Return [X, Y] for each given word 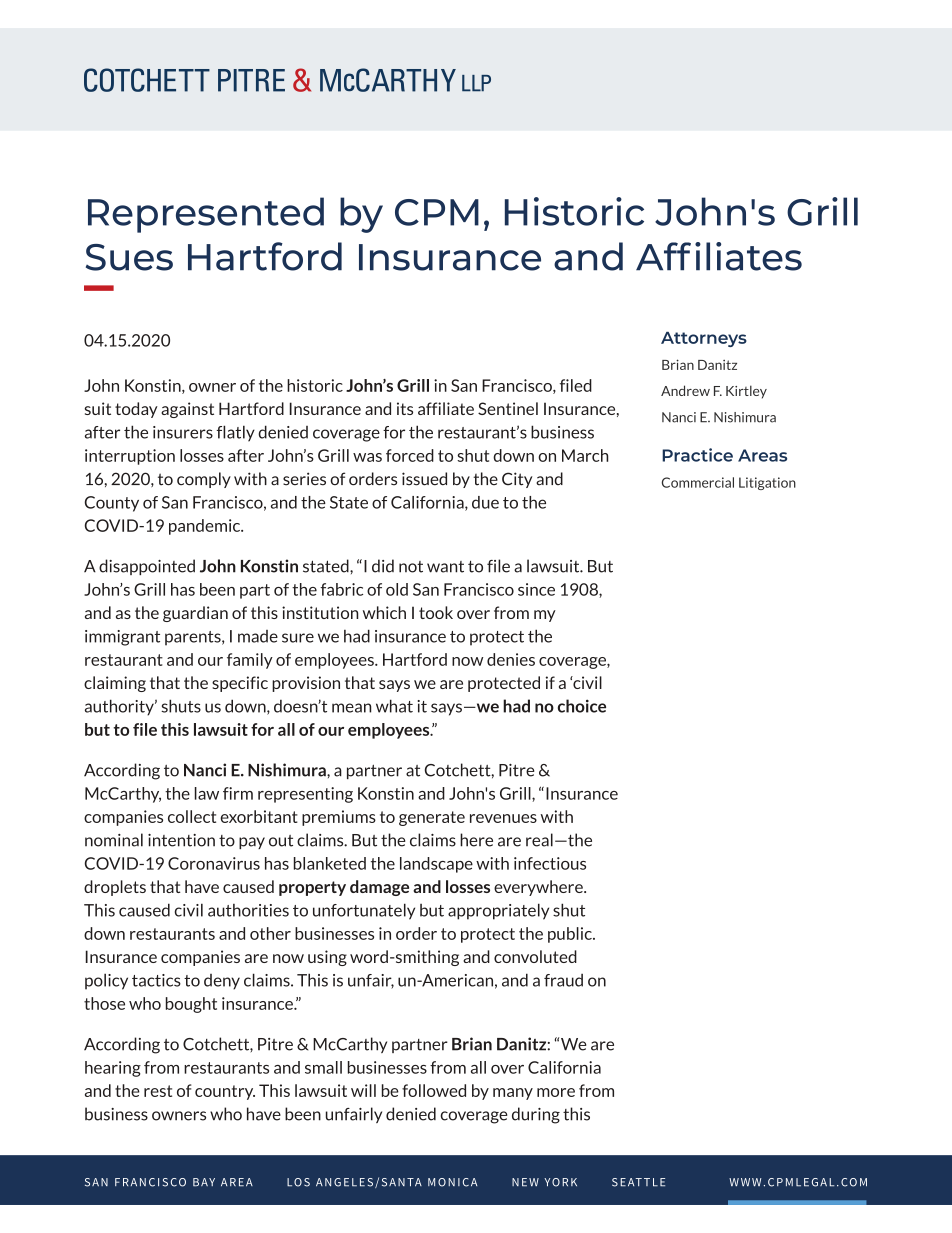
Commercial [698, 482]
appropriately [498, 911]
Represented [206, 215]
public [571, 935]
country [225, 1092]
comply [204, 480]
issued [424, 479]
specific [240, 684]
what [394, 706]
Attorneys [704, 339]
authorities [248, 910]
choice [582, 706]
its [405, 408]
